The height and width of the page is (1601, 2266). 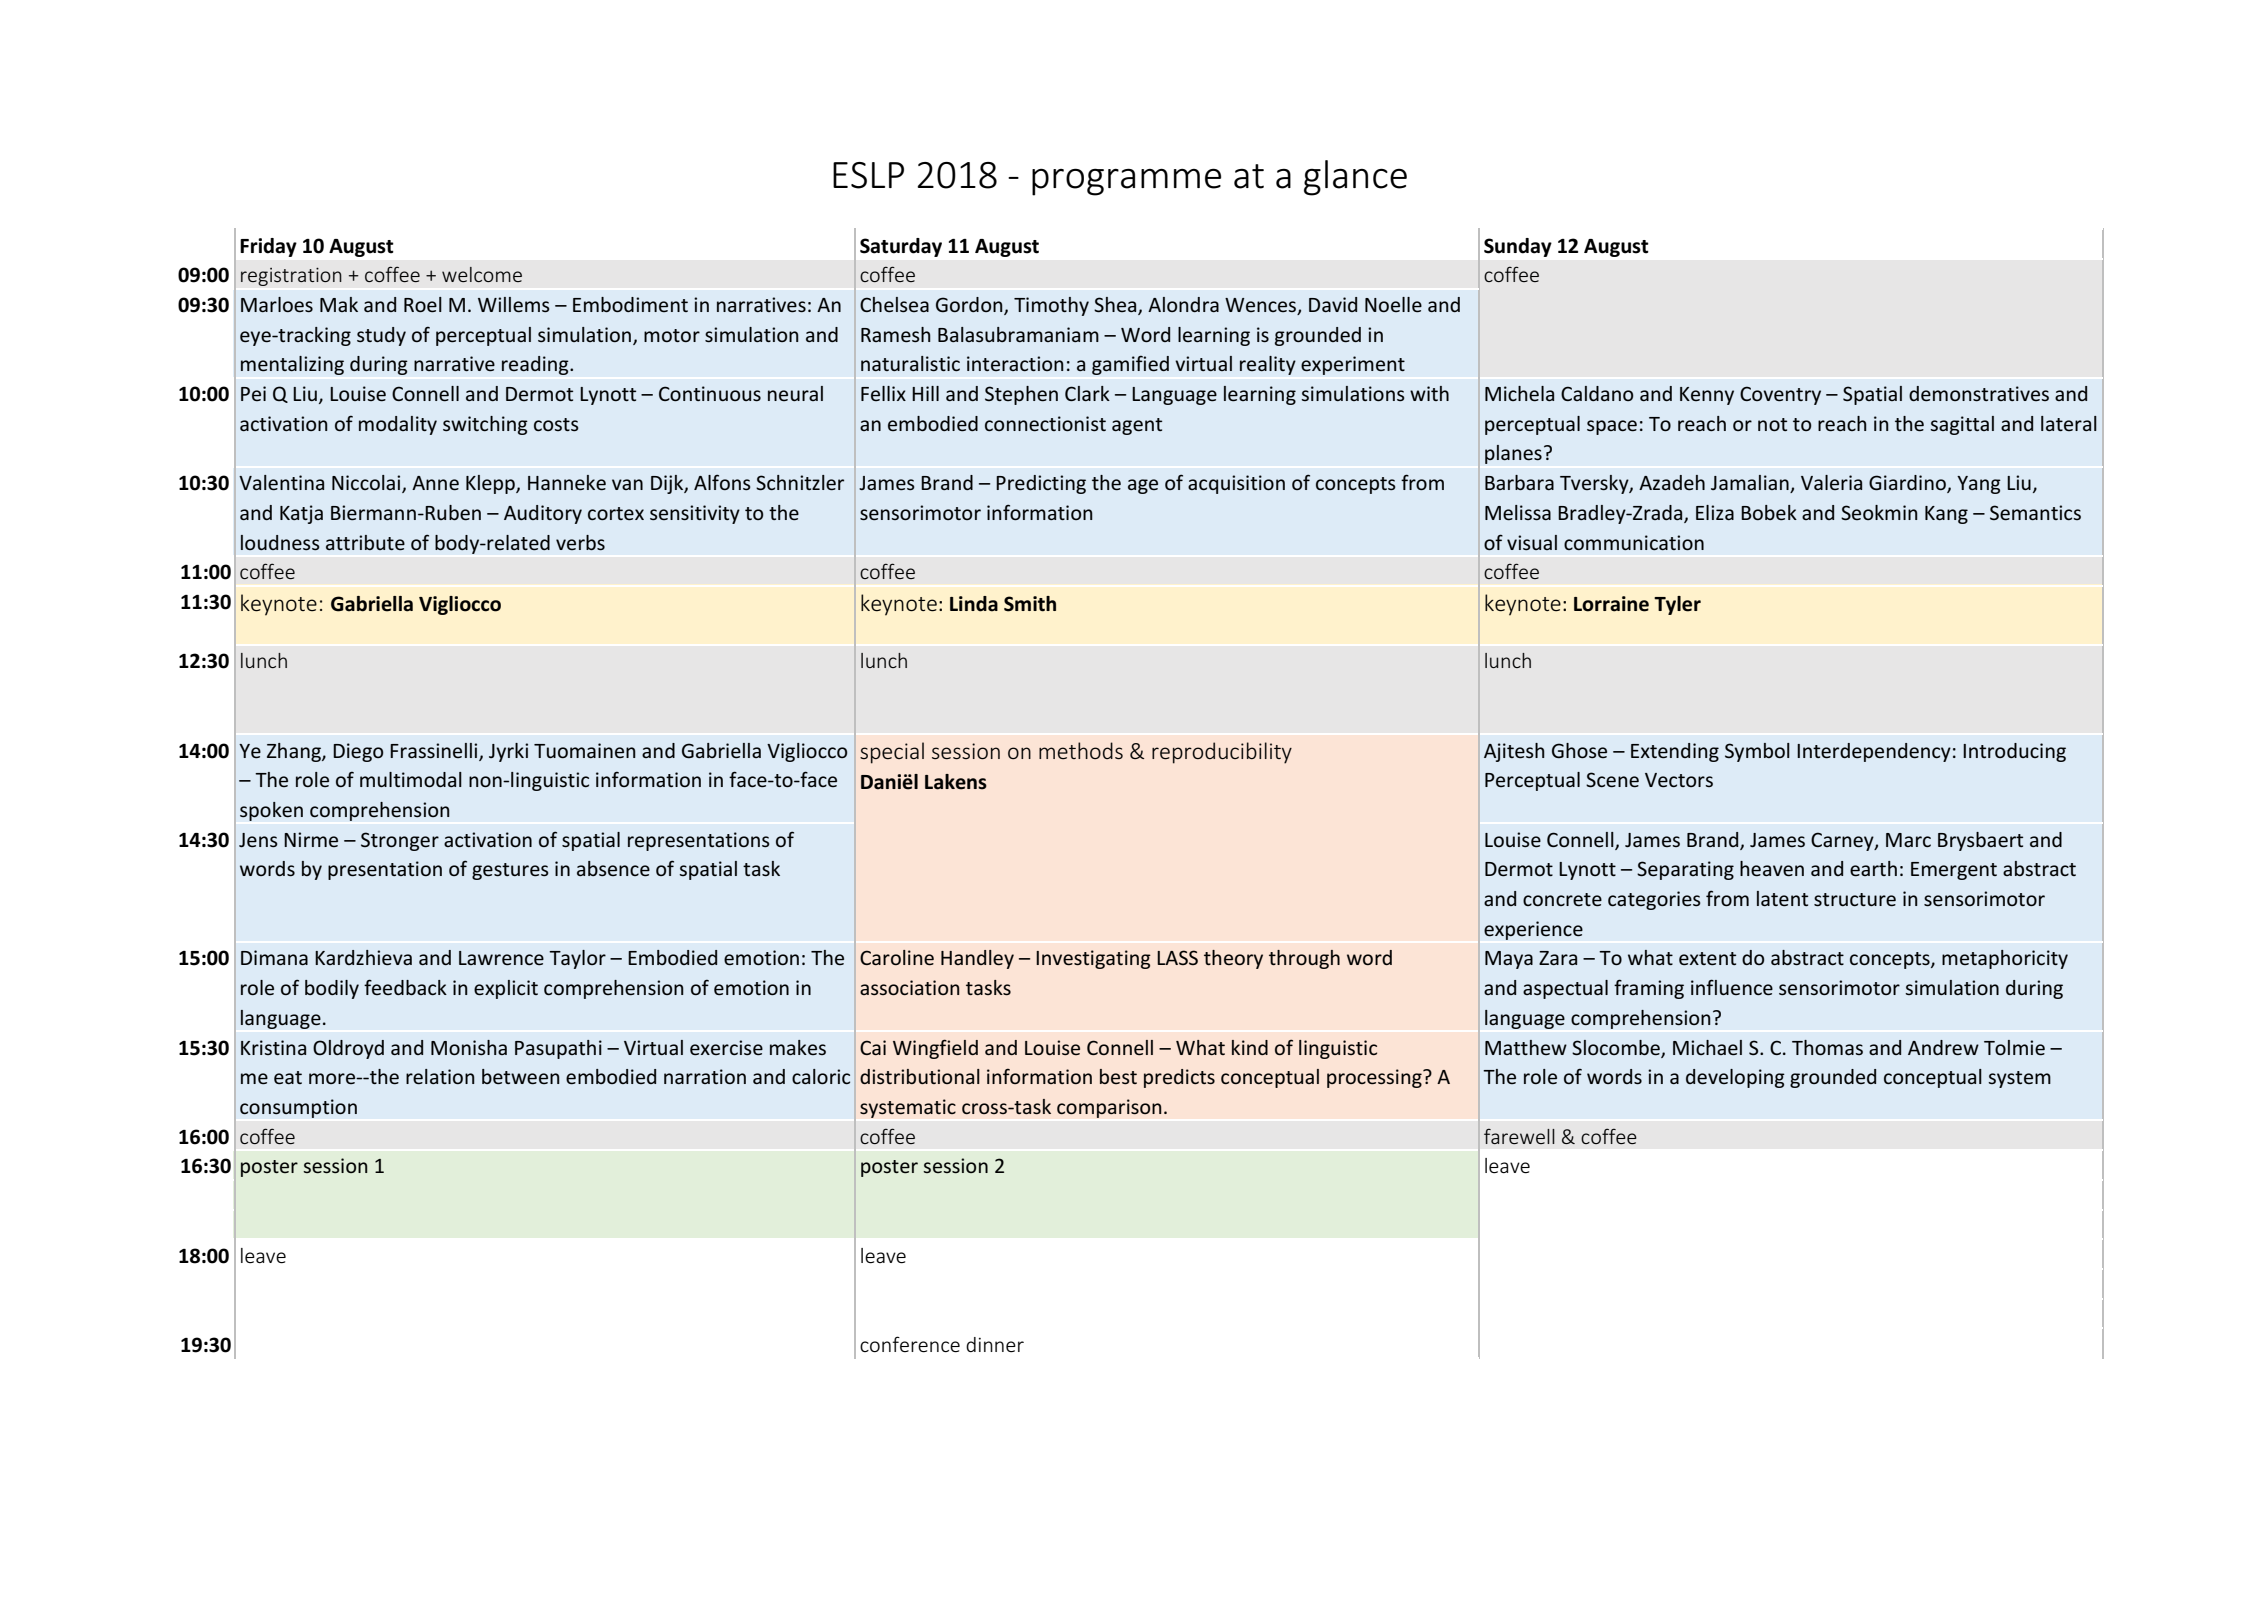 What do you see at coordinates (482, 274) in the page?
I see `welcome` at bounding box center [482, 274].
